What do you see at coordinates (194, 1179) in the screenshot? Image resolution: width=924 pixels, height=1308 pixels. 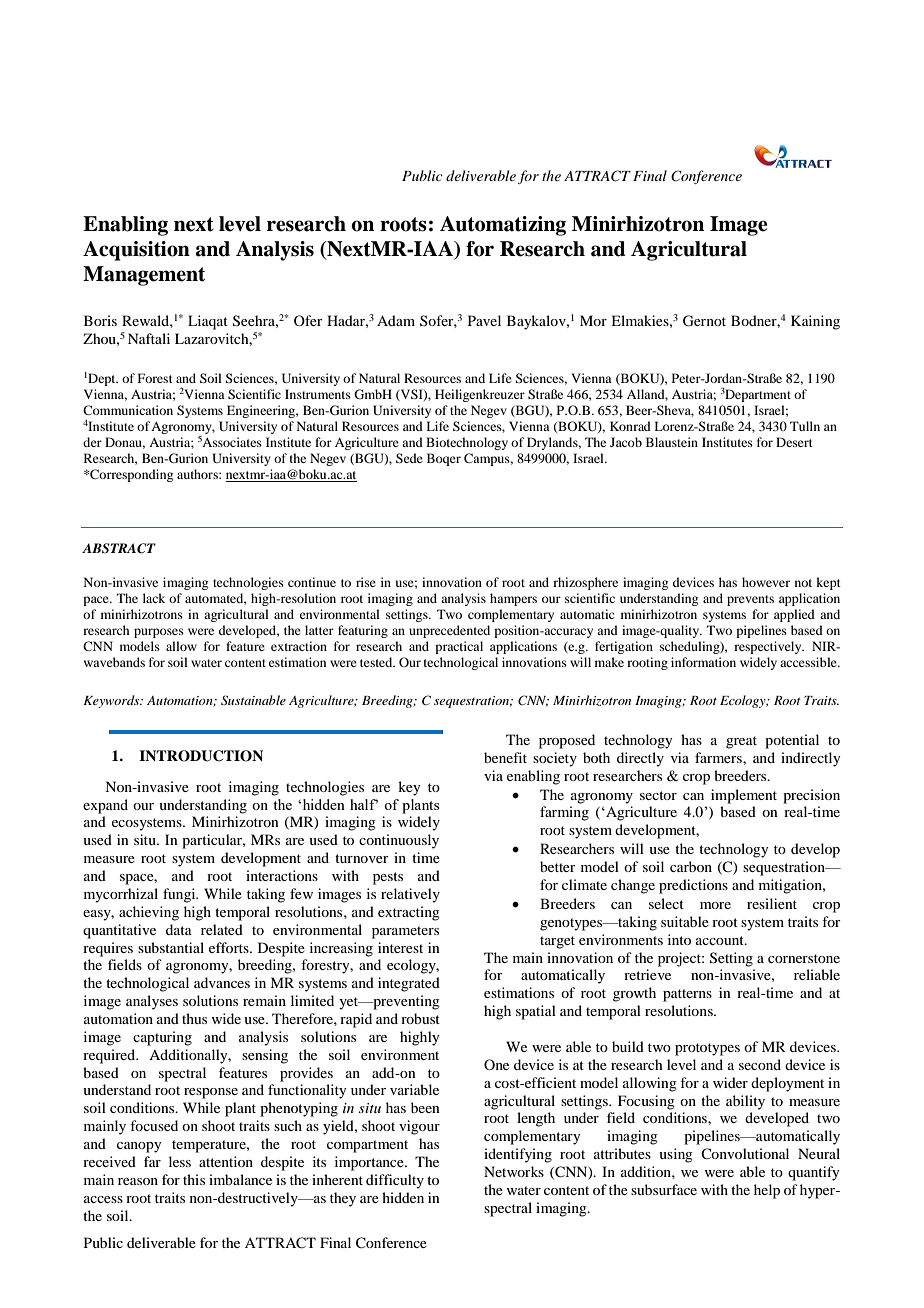 I see `this` at bounding box center [194, 1179].
